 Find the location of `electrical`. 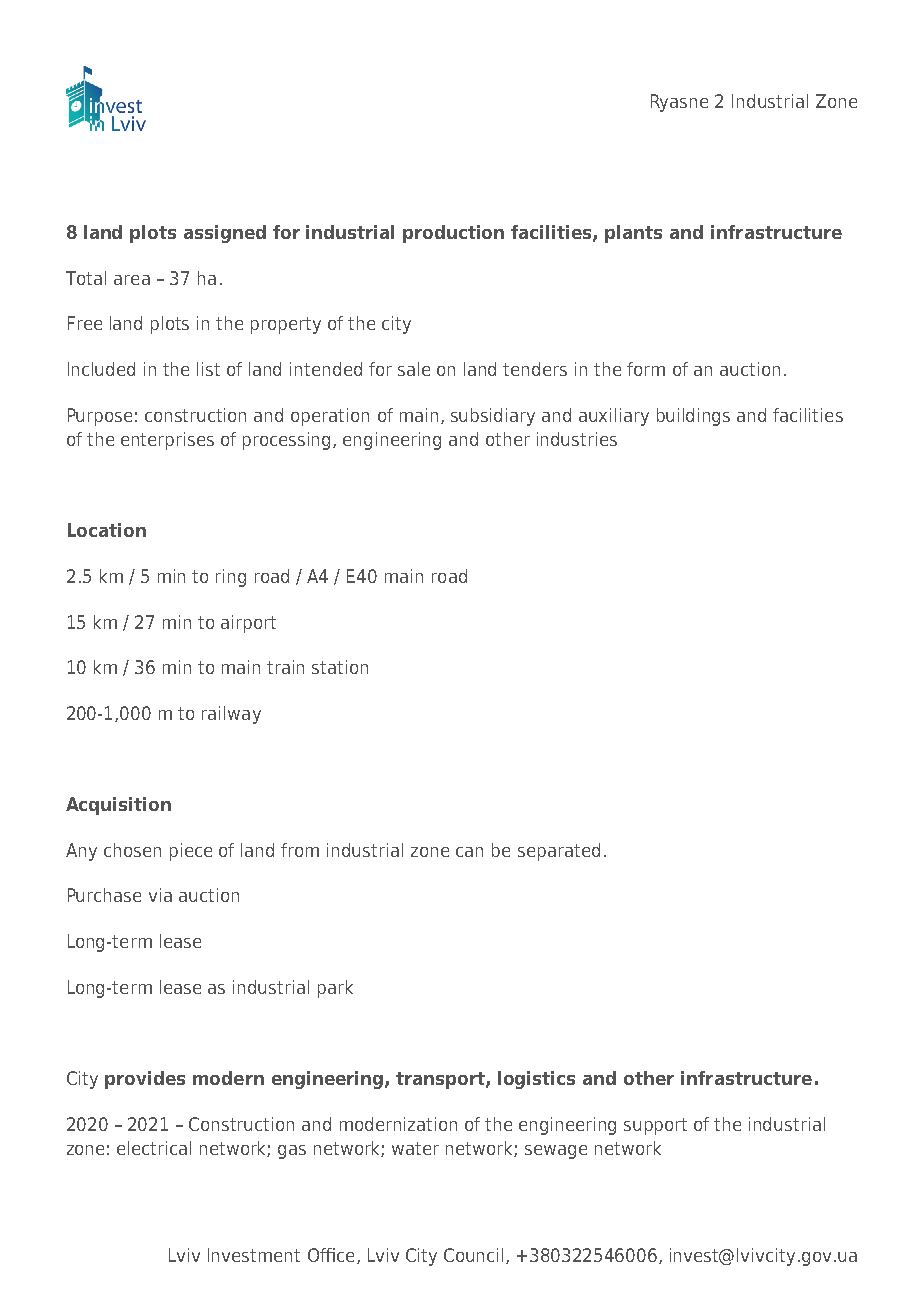

electrical is located at coordinates (154, 1148).
